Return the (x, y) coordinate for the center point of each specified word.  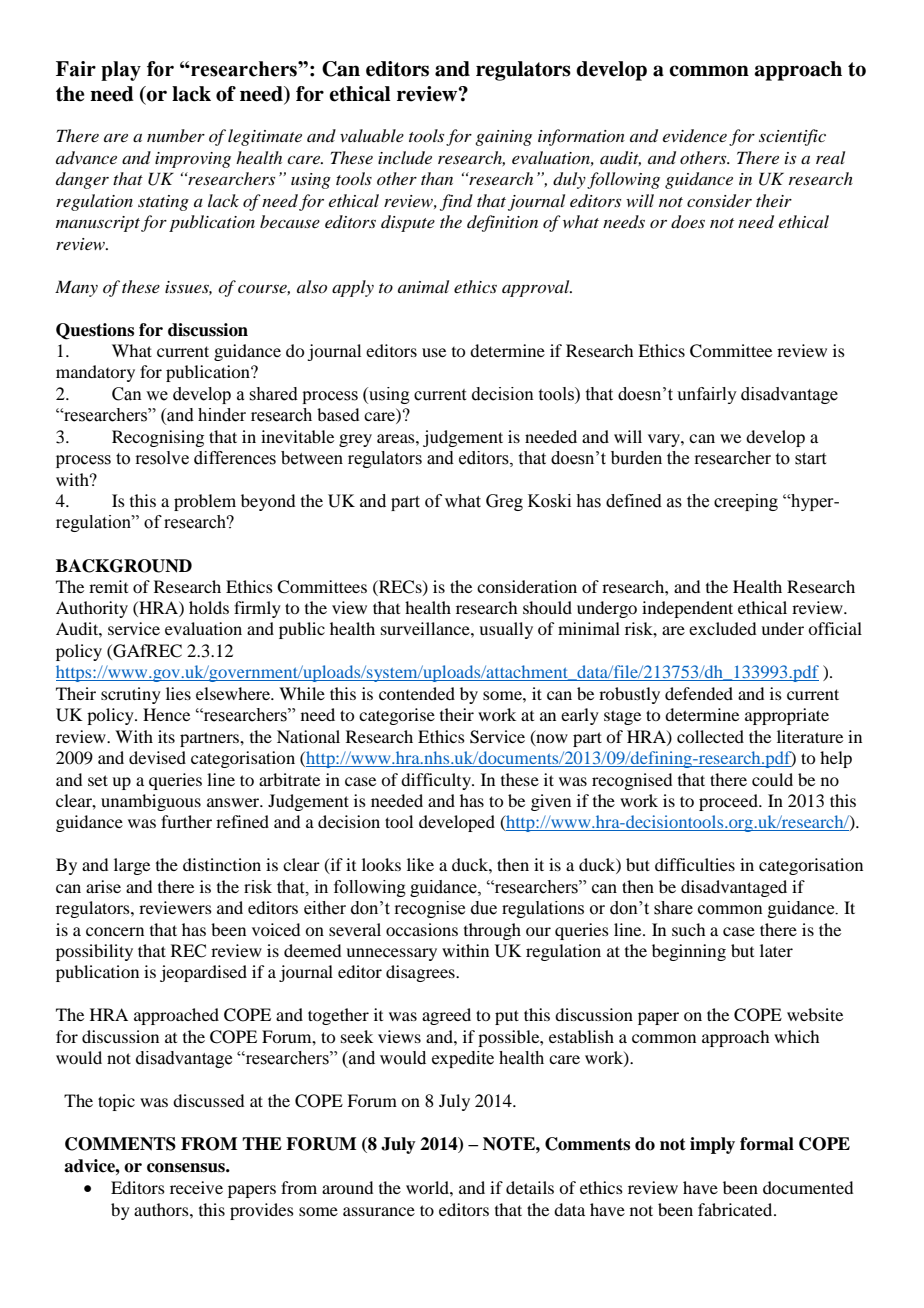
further (186, 821)
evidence (695, 135)
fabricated (736, 1209)
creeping (746, 502)
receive (196, 1187)
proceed (729, 802)
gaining (503, 138)
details (530, 1187)
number (176, 135)
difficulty (437, 781)
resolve (162, 458)
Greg (504, 502)
